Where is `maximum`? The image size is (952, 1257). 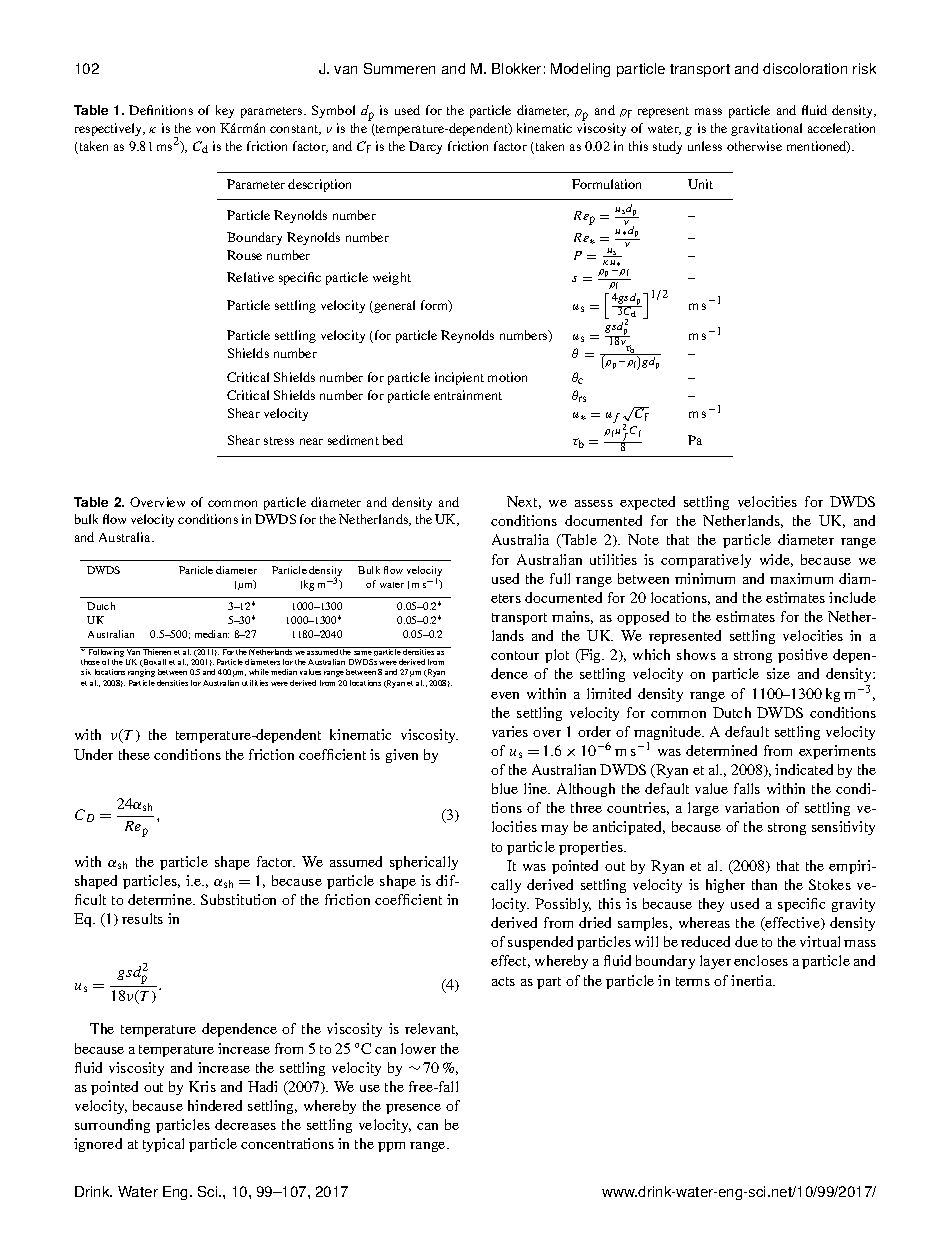 maximum is located at coordinates (801, 578).
